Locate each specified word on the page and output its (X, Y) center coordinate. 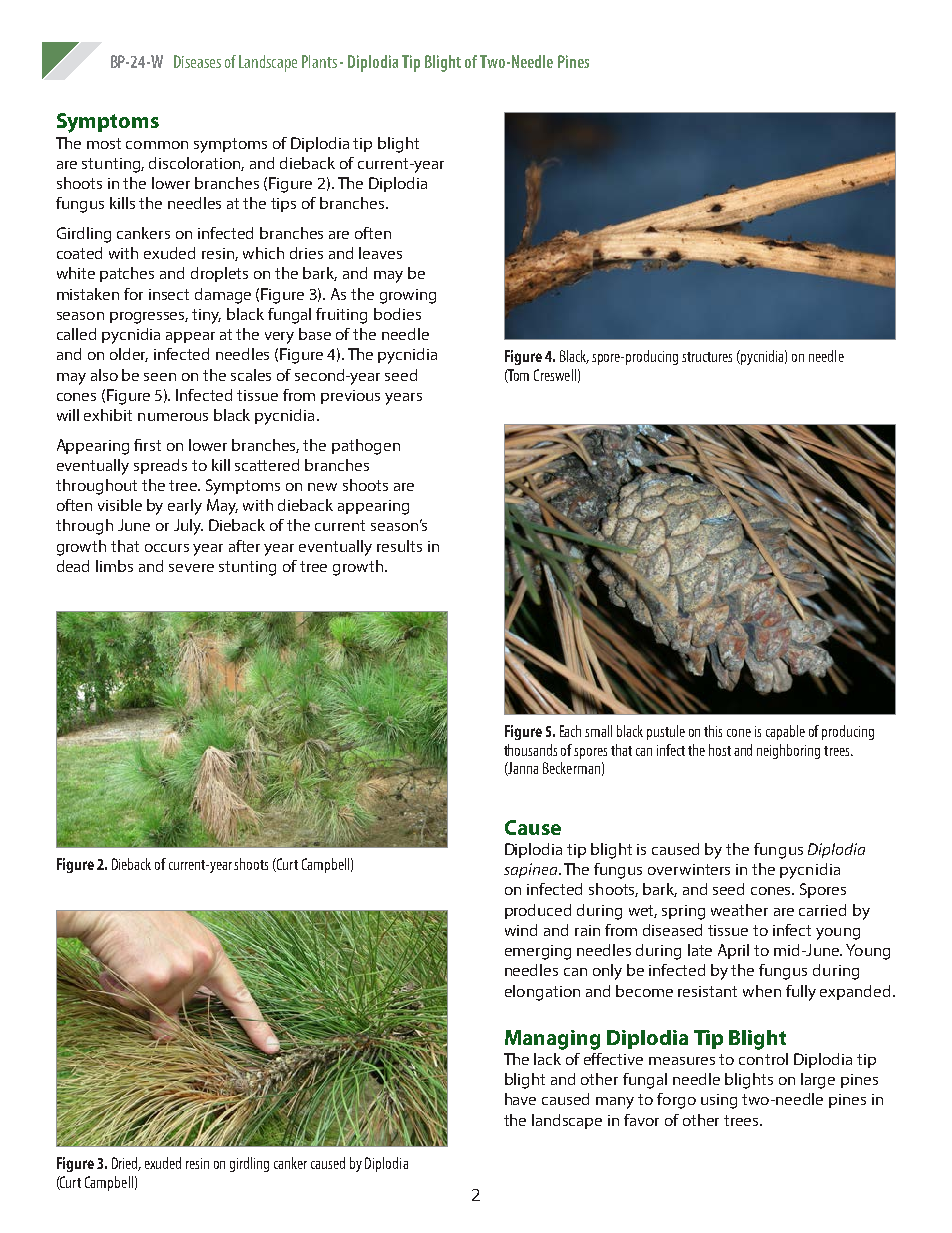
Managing (552, 1040)
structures (707, 357)
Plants (319, 61)
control (763, 1059)
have (520, 1099)
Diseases (197, 61)
